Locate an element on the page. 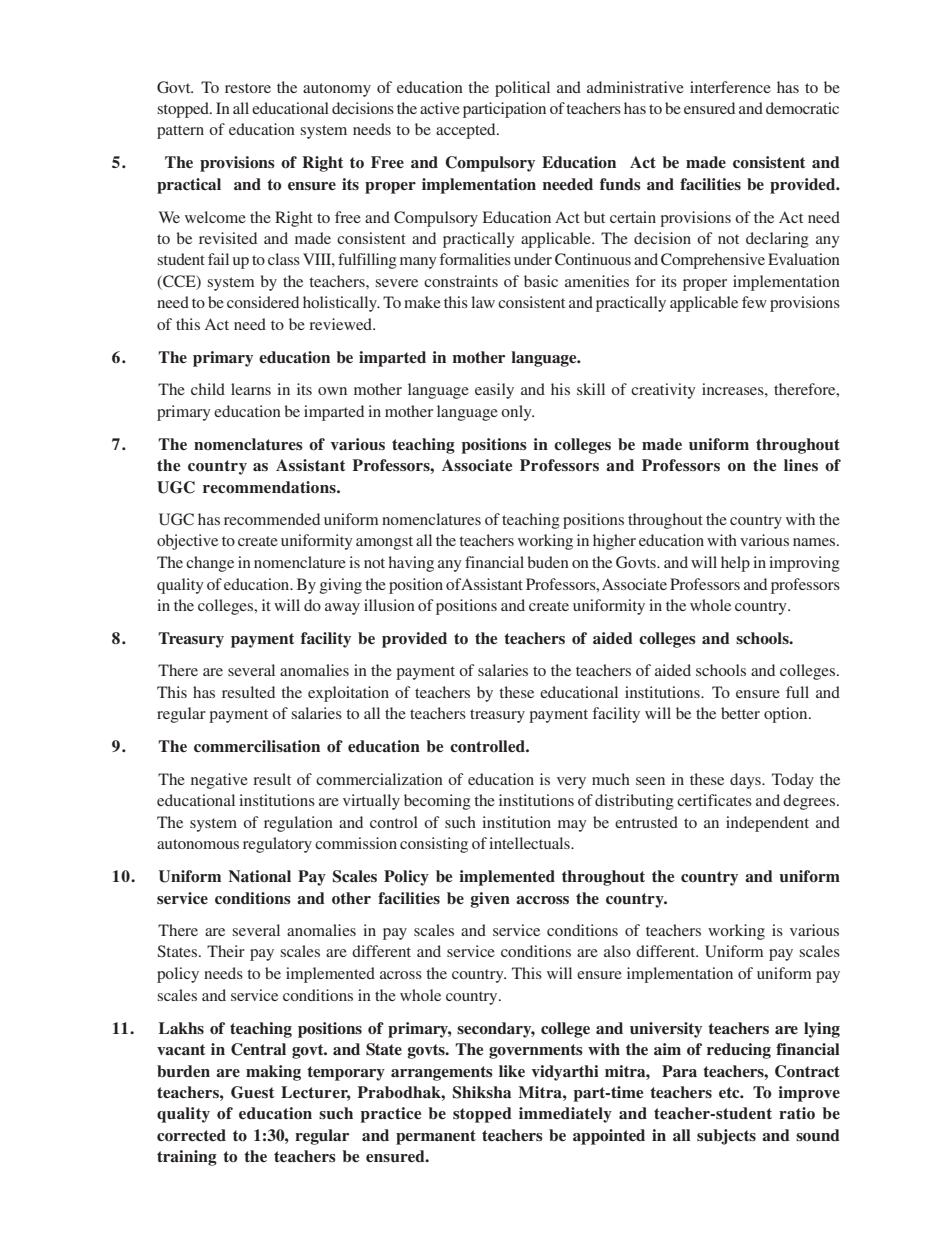 Image resolution: width=952 pixels, height=1233 pixels. illusion is located at coordinates (389, 605).
